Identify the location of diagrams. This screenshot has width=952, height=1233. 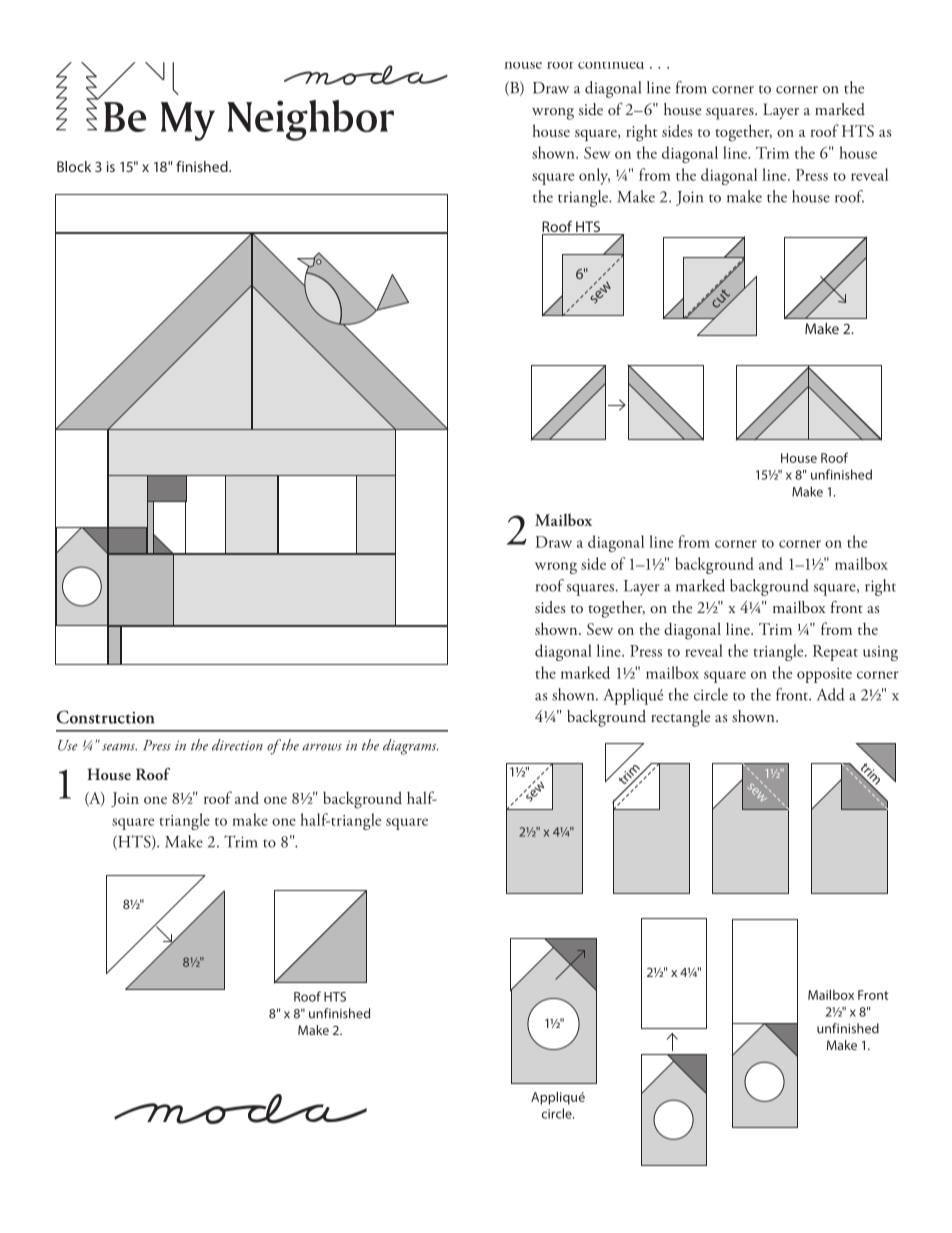
(410, 747).
